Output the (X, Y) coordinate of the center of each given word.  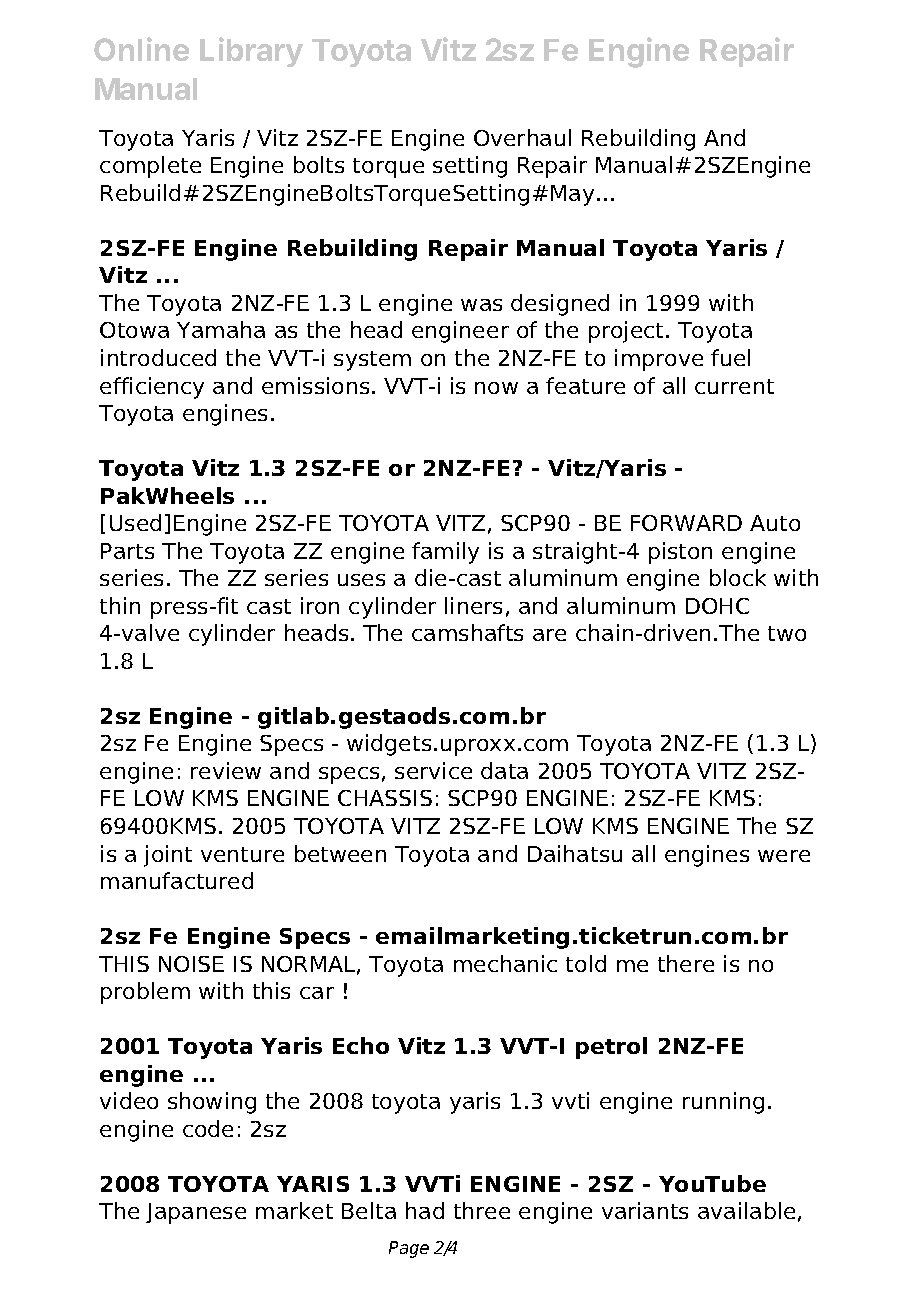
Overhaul (522, 137)
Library (251, 52)
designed (560, 305)
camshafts (467, 632)
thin (120, 605)
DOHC (717, 606)
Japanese (196, 1213)
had (425, 1210)
